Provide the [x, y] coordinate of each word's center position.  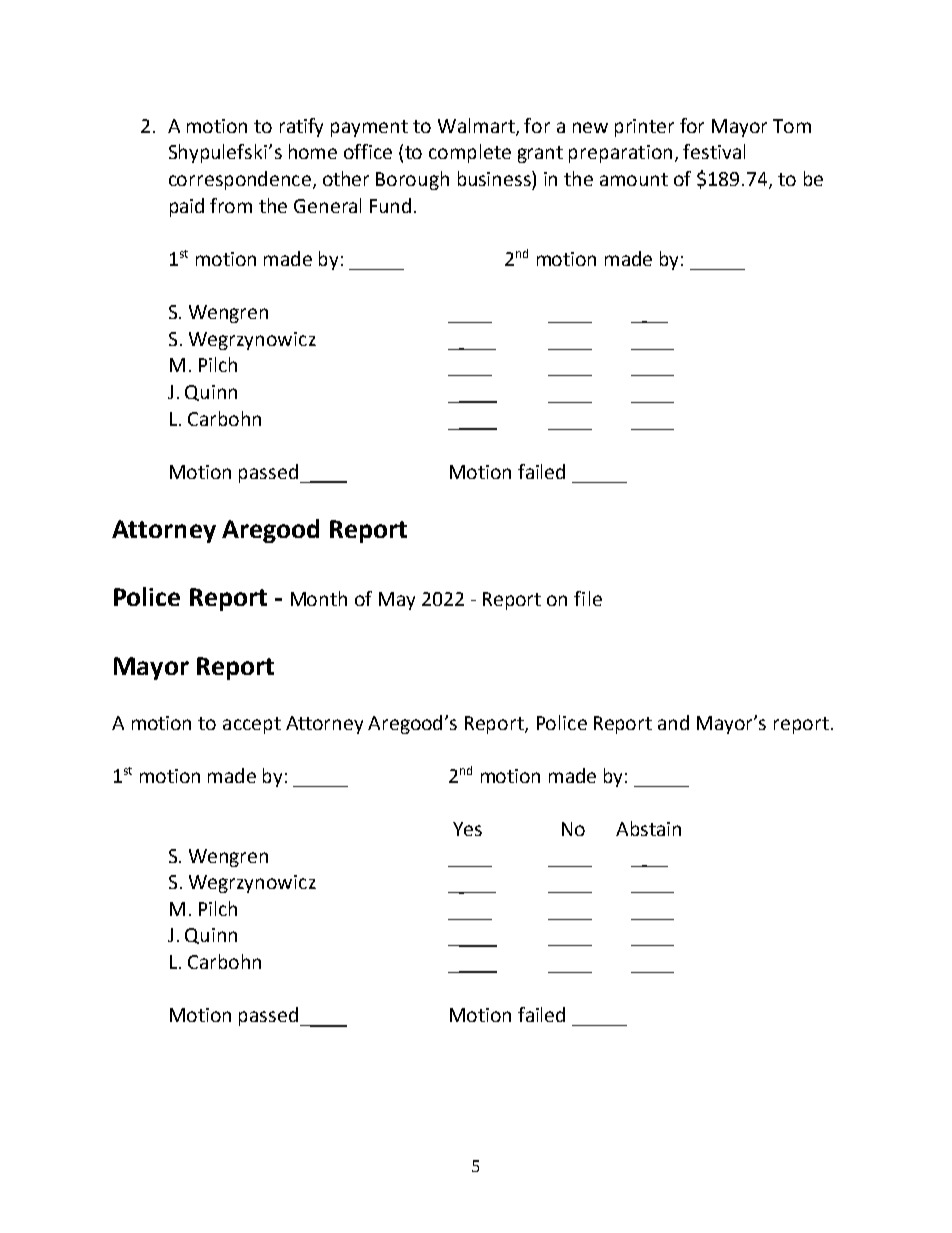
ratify [301, 127]
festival [714, 151]
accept [252, 725]
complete [470, 153]
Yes [467, 829]
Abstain [648, 828]
